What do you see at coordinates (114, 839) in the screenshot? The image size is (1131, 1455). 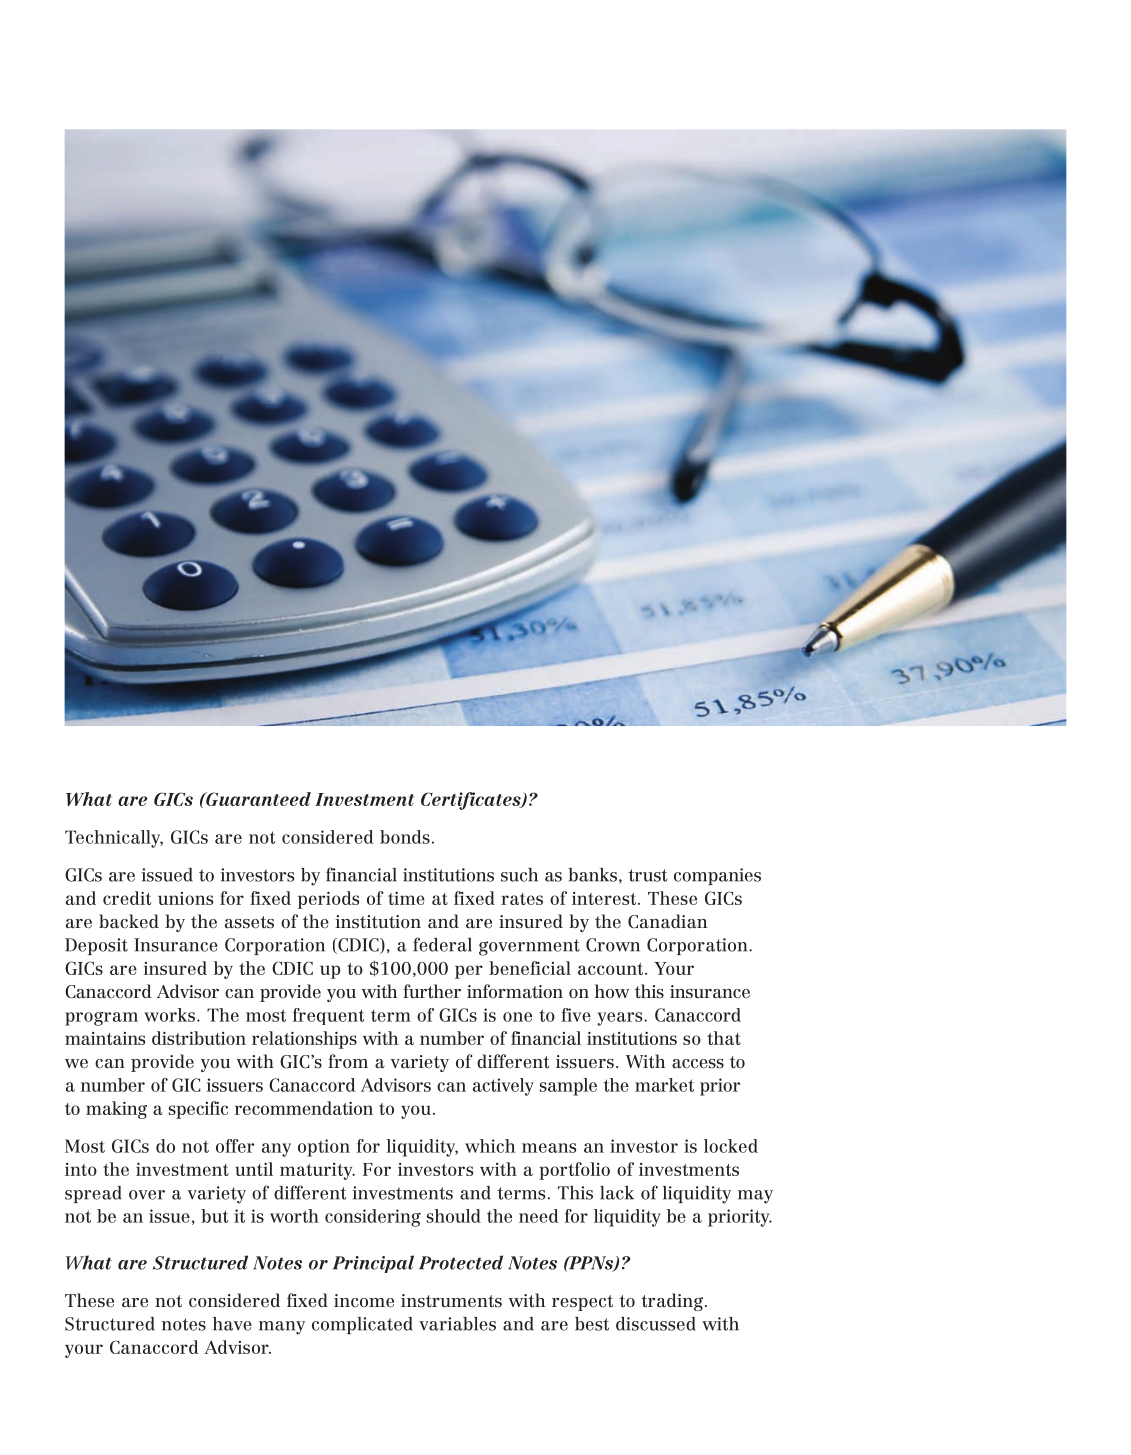 I see `Technically` at bounding box center [114, 839].
